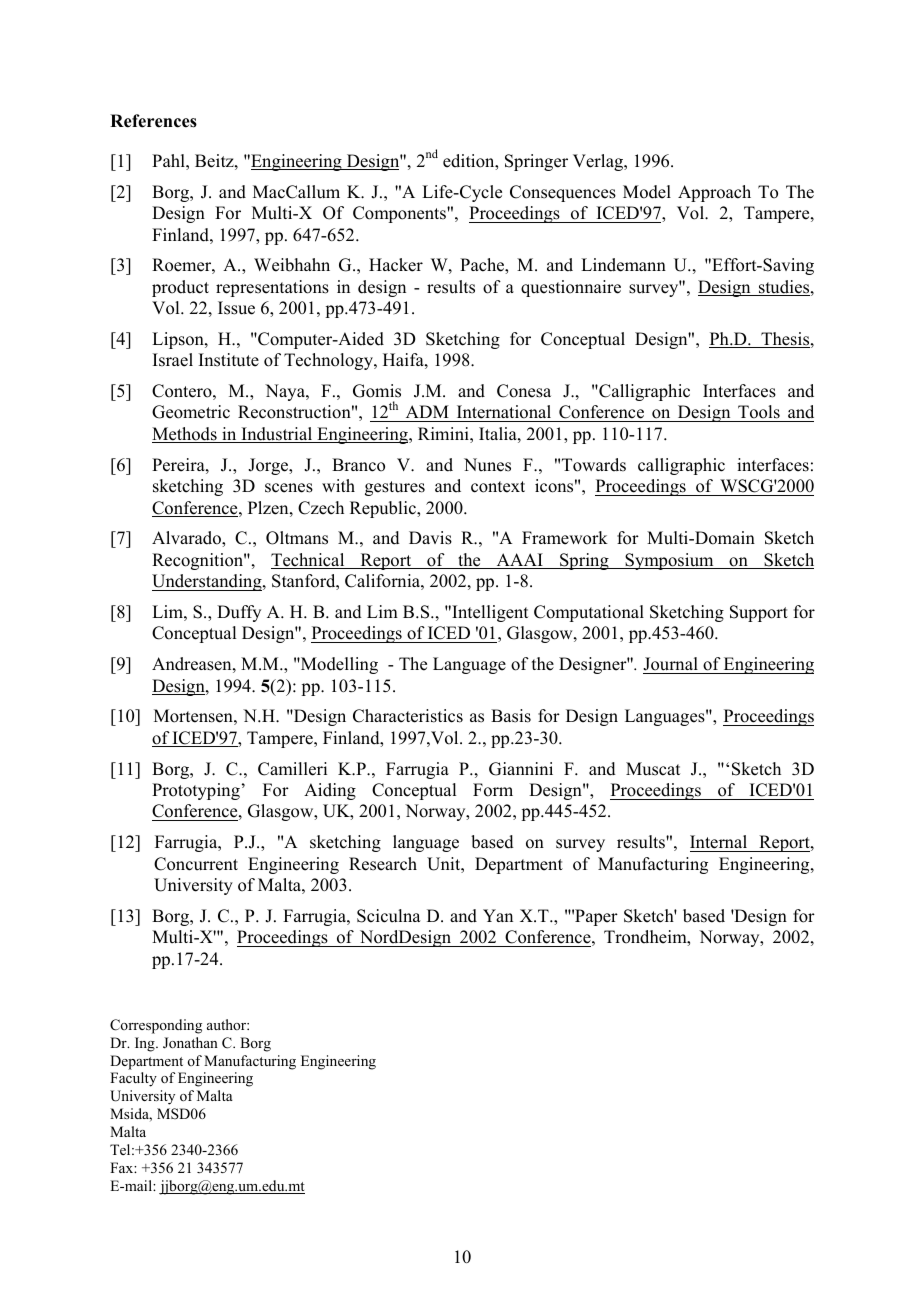 The height and width of the screenshot is (1308, 924). What do you see at coordinates (498, 915) in the screenshot?
I see `Yan` at bounding box center [498, 915].
